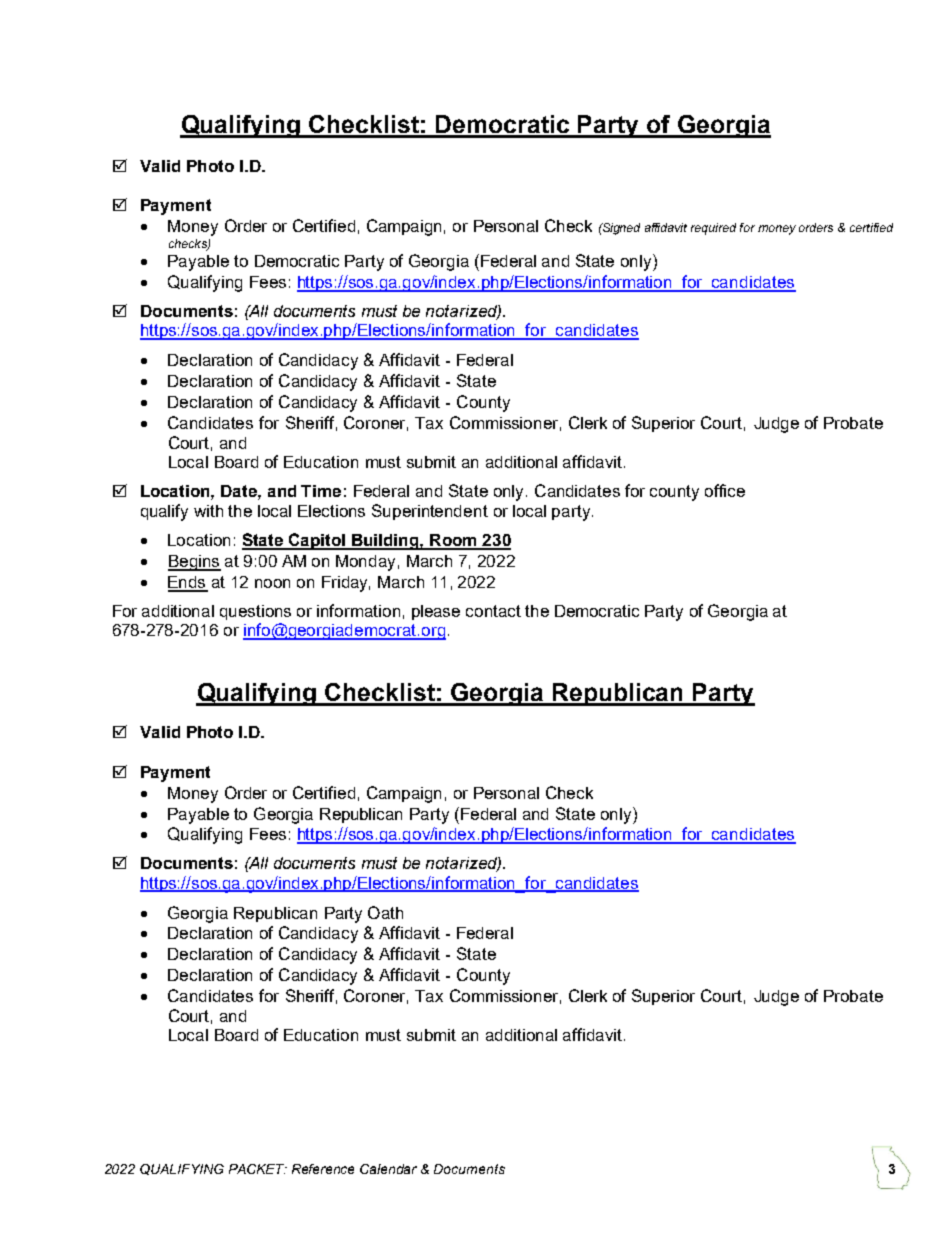 This screenshot has width=952, height=1233. Describe the element at coordinates (323, 1169) in the screenshot. I see `Reference` at that location.
